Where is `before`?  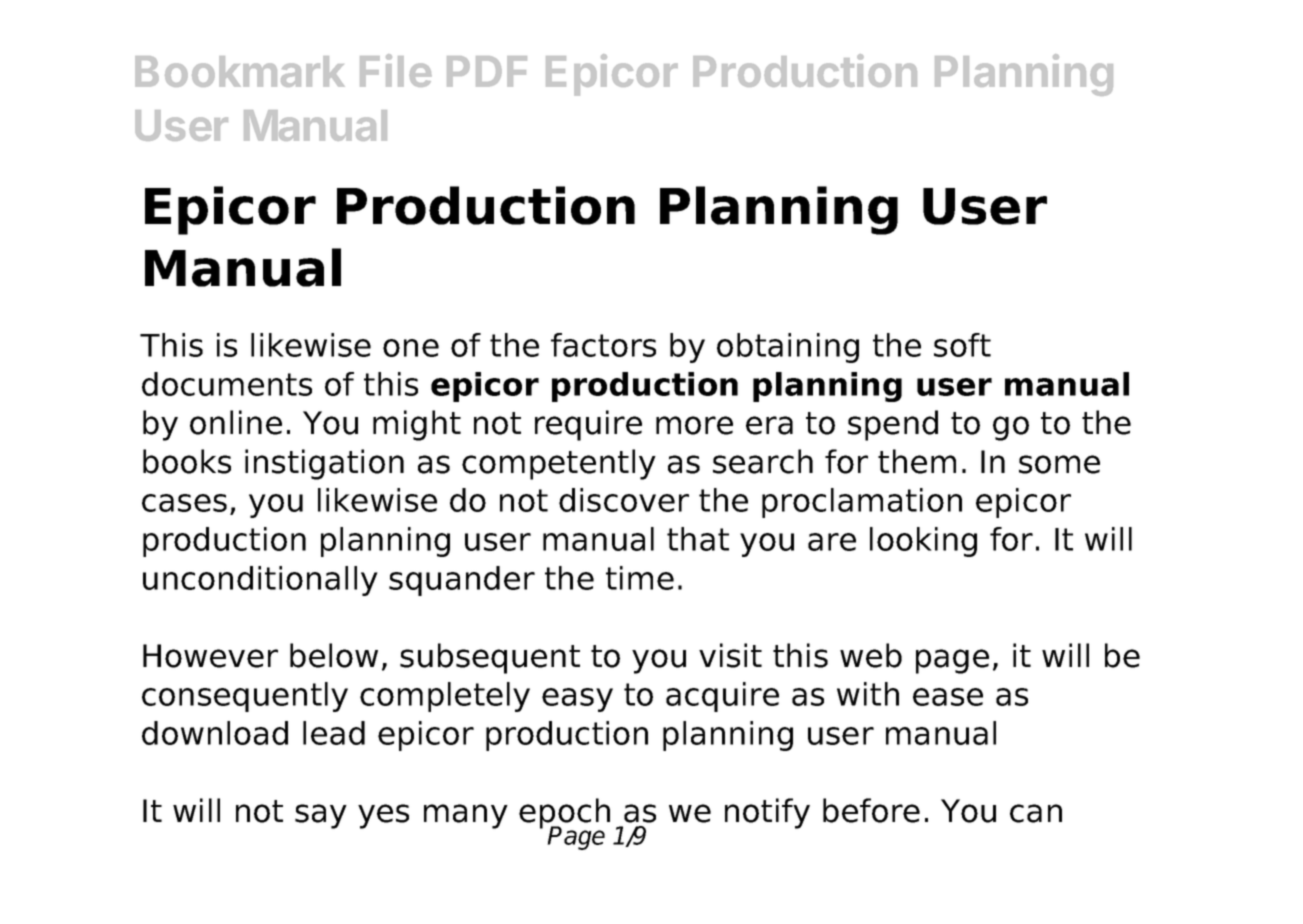
before is located at coordinates (871, 810).
